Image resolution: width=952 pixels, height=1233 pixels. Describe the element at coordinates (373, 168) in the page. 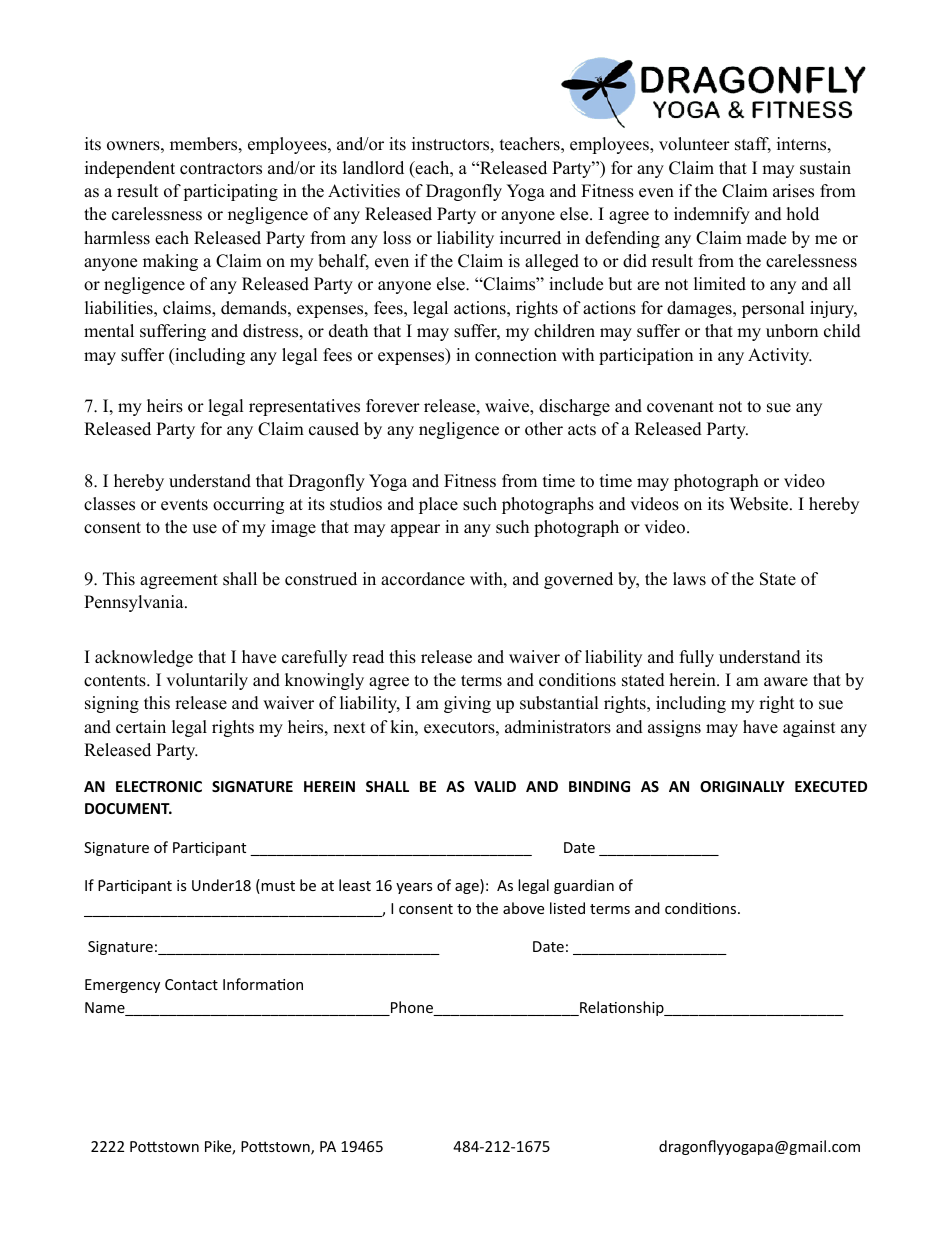

I see `landlord` at that location.
